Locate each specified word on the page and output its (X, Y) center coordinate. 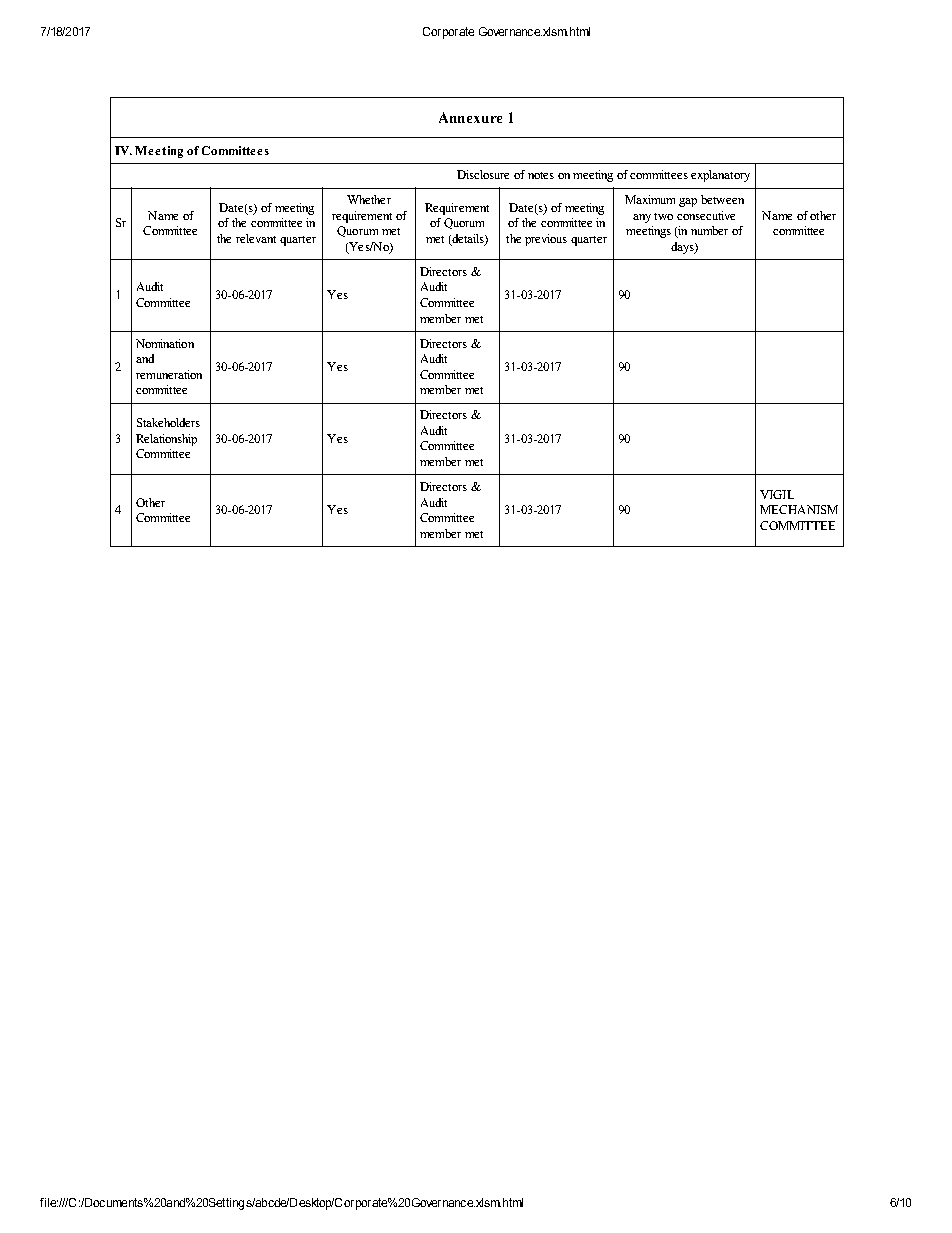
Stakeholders (168, 422)
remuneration (169, 374)
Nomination (165, 343)
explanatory (720, 176)
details (468, 240)
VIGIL (777, 494)
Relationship (166, 440)
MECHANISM (799, 509)
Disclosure (483, 174)
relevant (256, 238)
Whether (369, 199)
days (683, 248)
